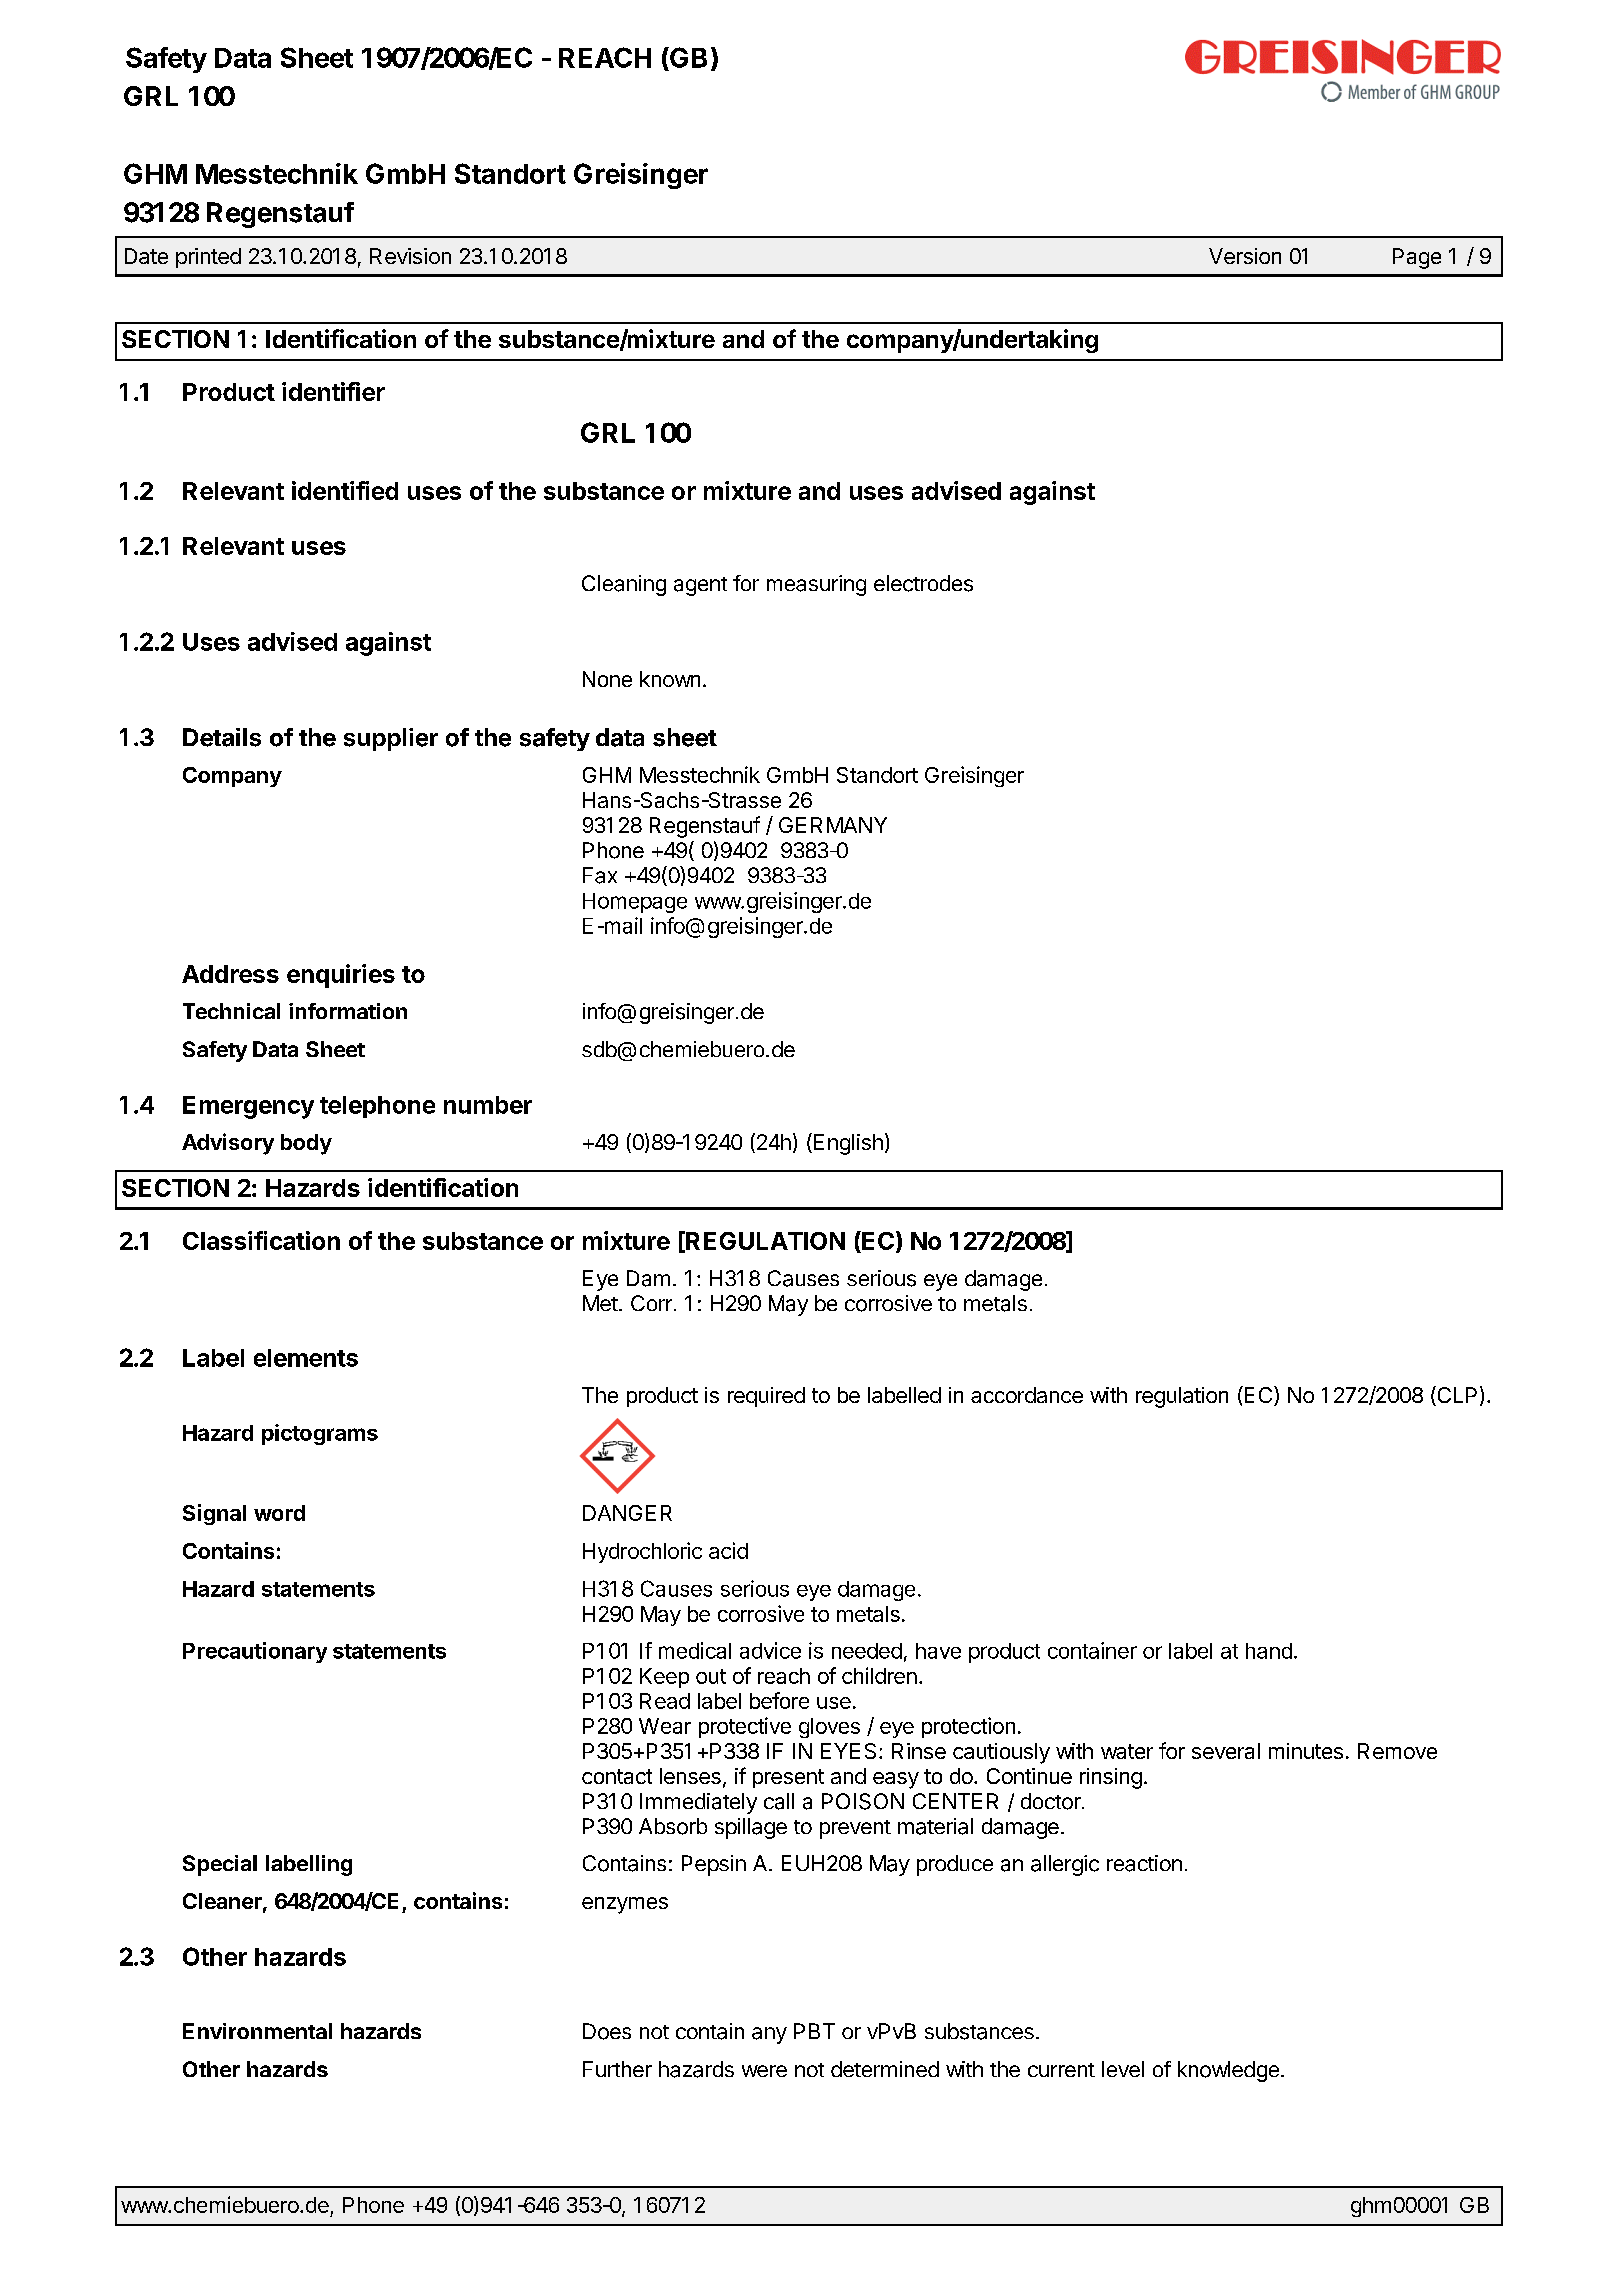 This screenshot has height=2286, width=1616. Describe the element at coordinates (257, 2031) in the screenshot. I see `Environmental` at that location.
